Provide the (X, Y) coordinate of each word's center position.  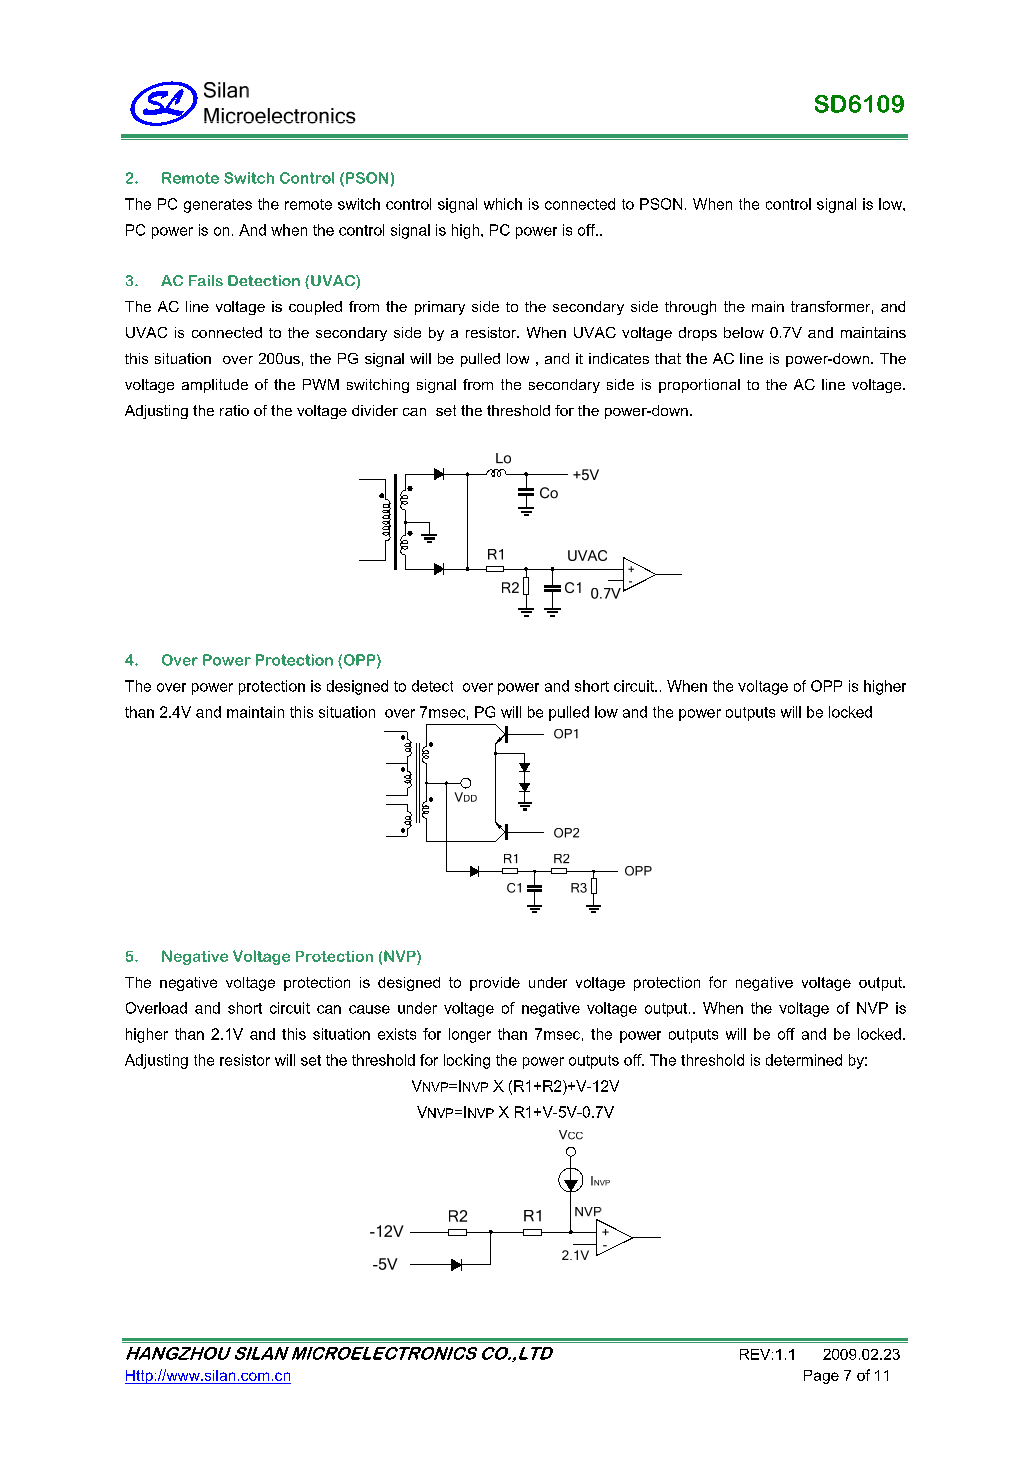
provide (495, 984)
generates (218, 206)
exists (397, 1034)
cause (369, 1009)
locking (467, 1061)
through (690, 308)
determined (804, 1060)
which (503, 204)
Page (821, 1377)
